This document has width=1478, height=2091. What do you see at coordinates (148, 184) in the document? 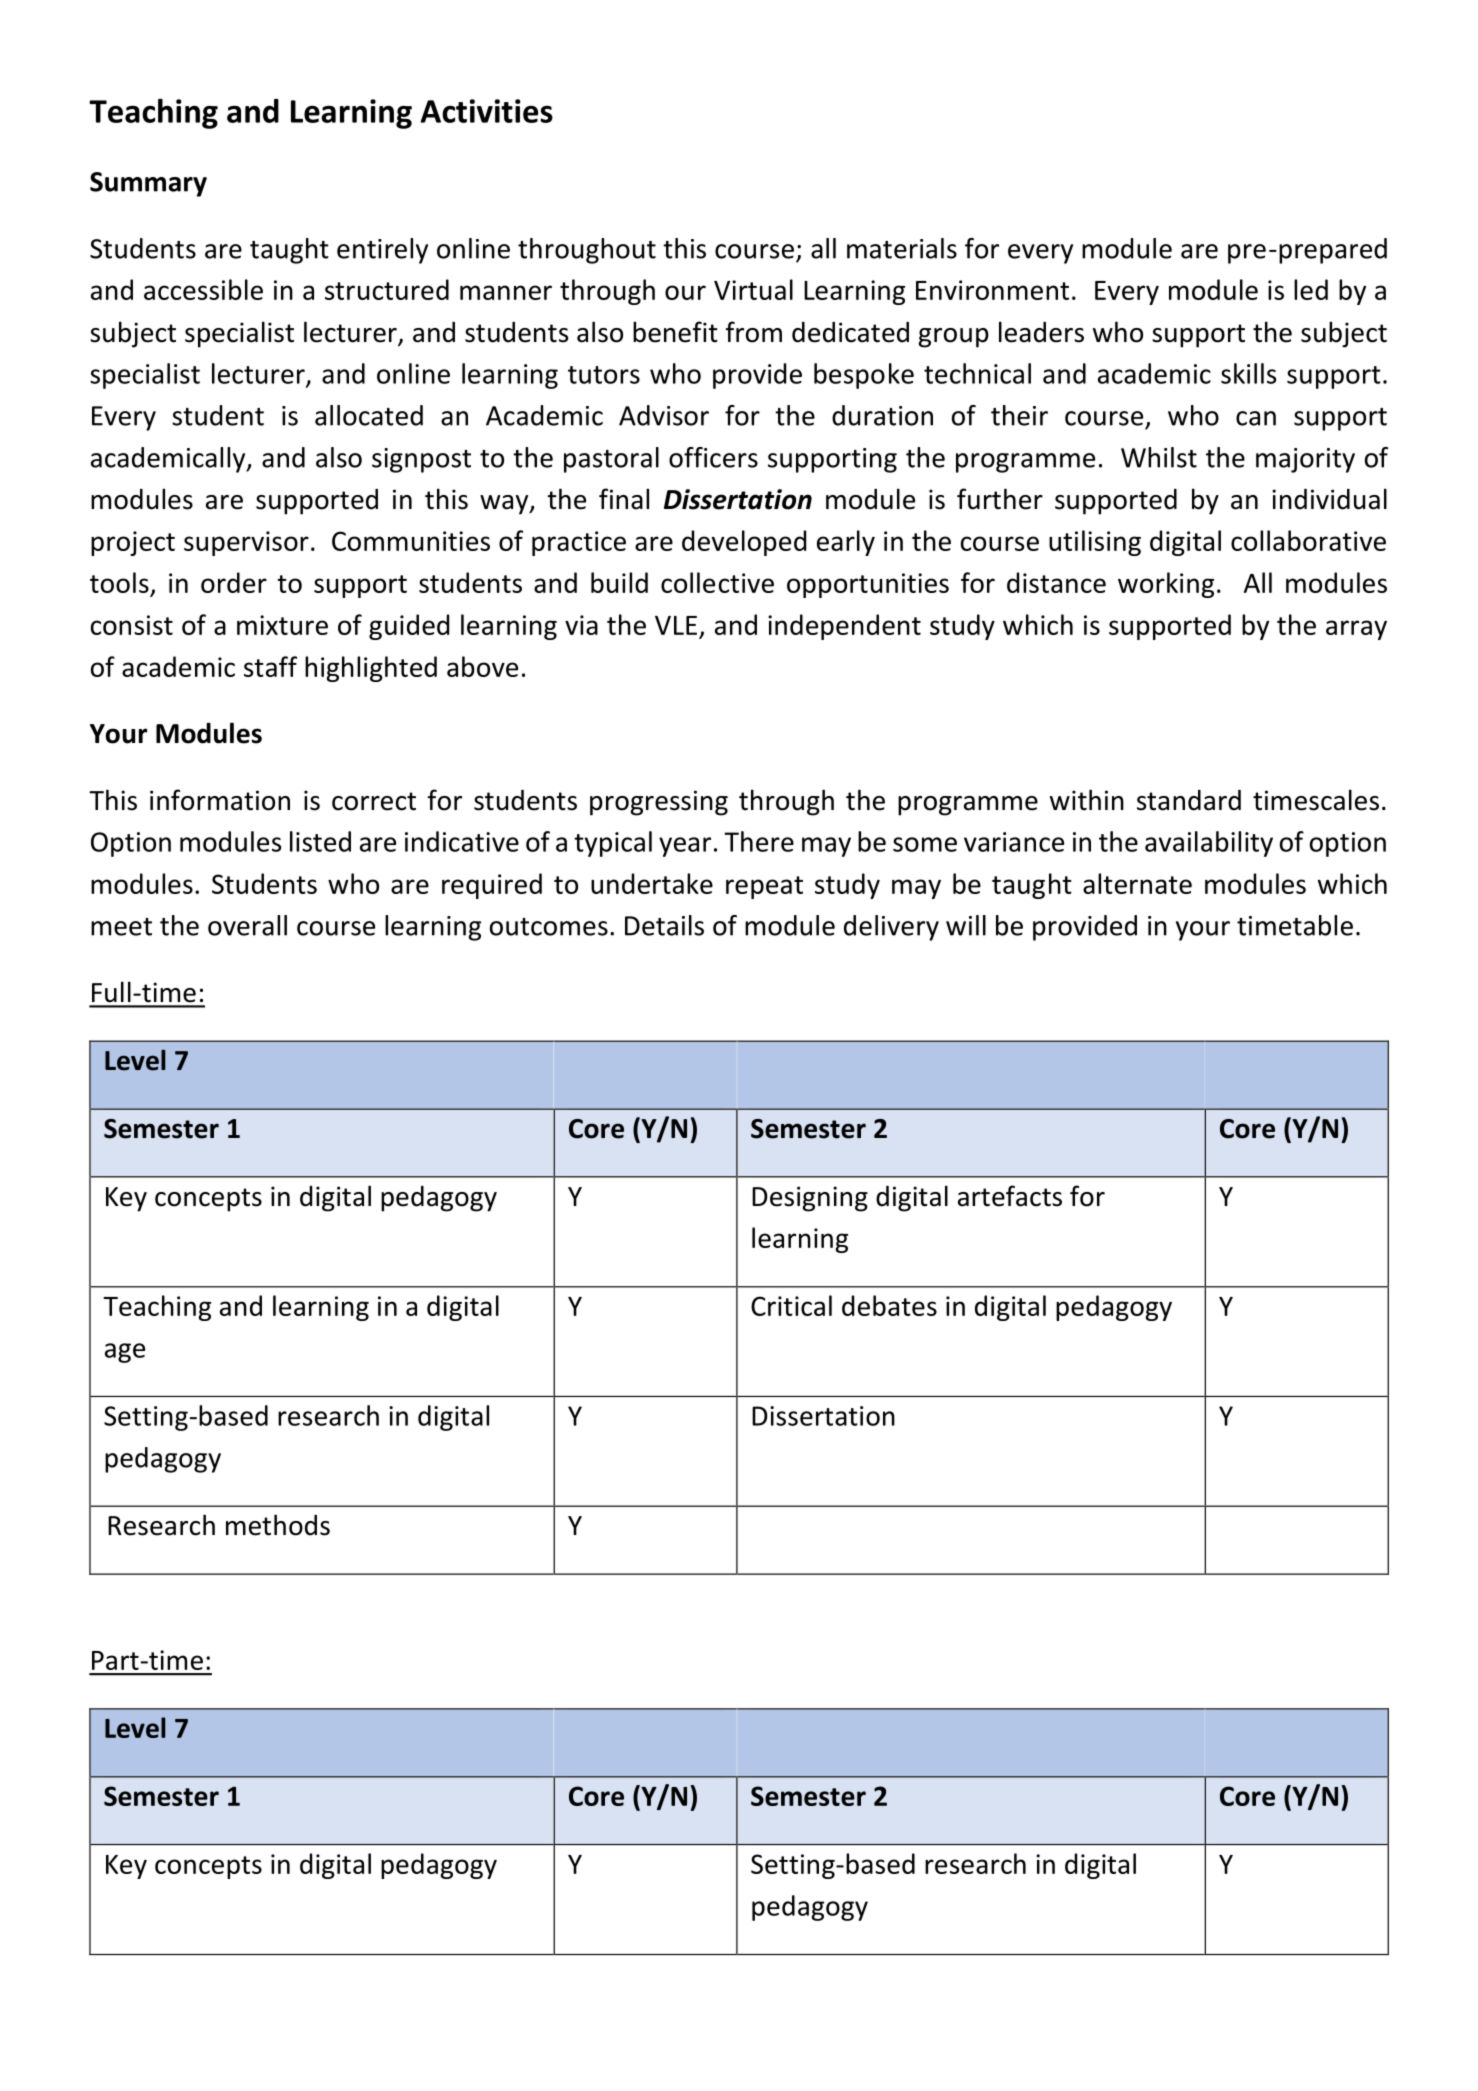
I see `Summary` at bounding box center [148, 184].
